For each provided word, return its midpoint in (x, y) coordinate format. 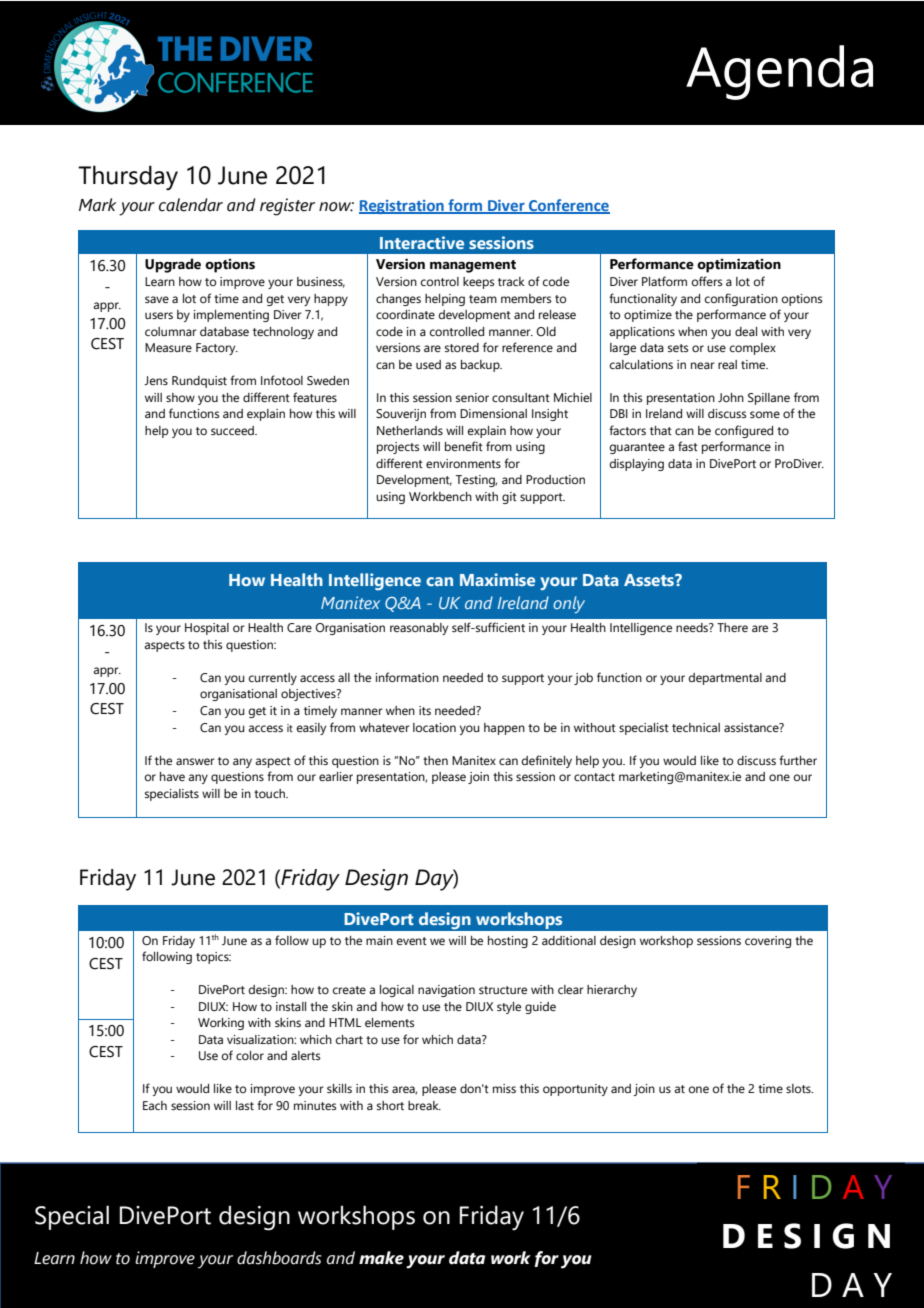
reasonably (419, 629)
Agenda (779, 72)
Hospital (207, 629)
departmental (725, 679)
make (381, 1258)
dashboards (279, 1258)
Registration (402, 207)
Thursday (128, 178)
